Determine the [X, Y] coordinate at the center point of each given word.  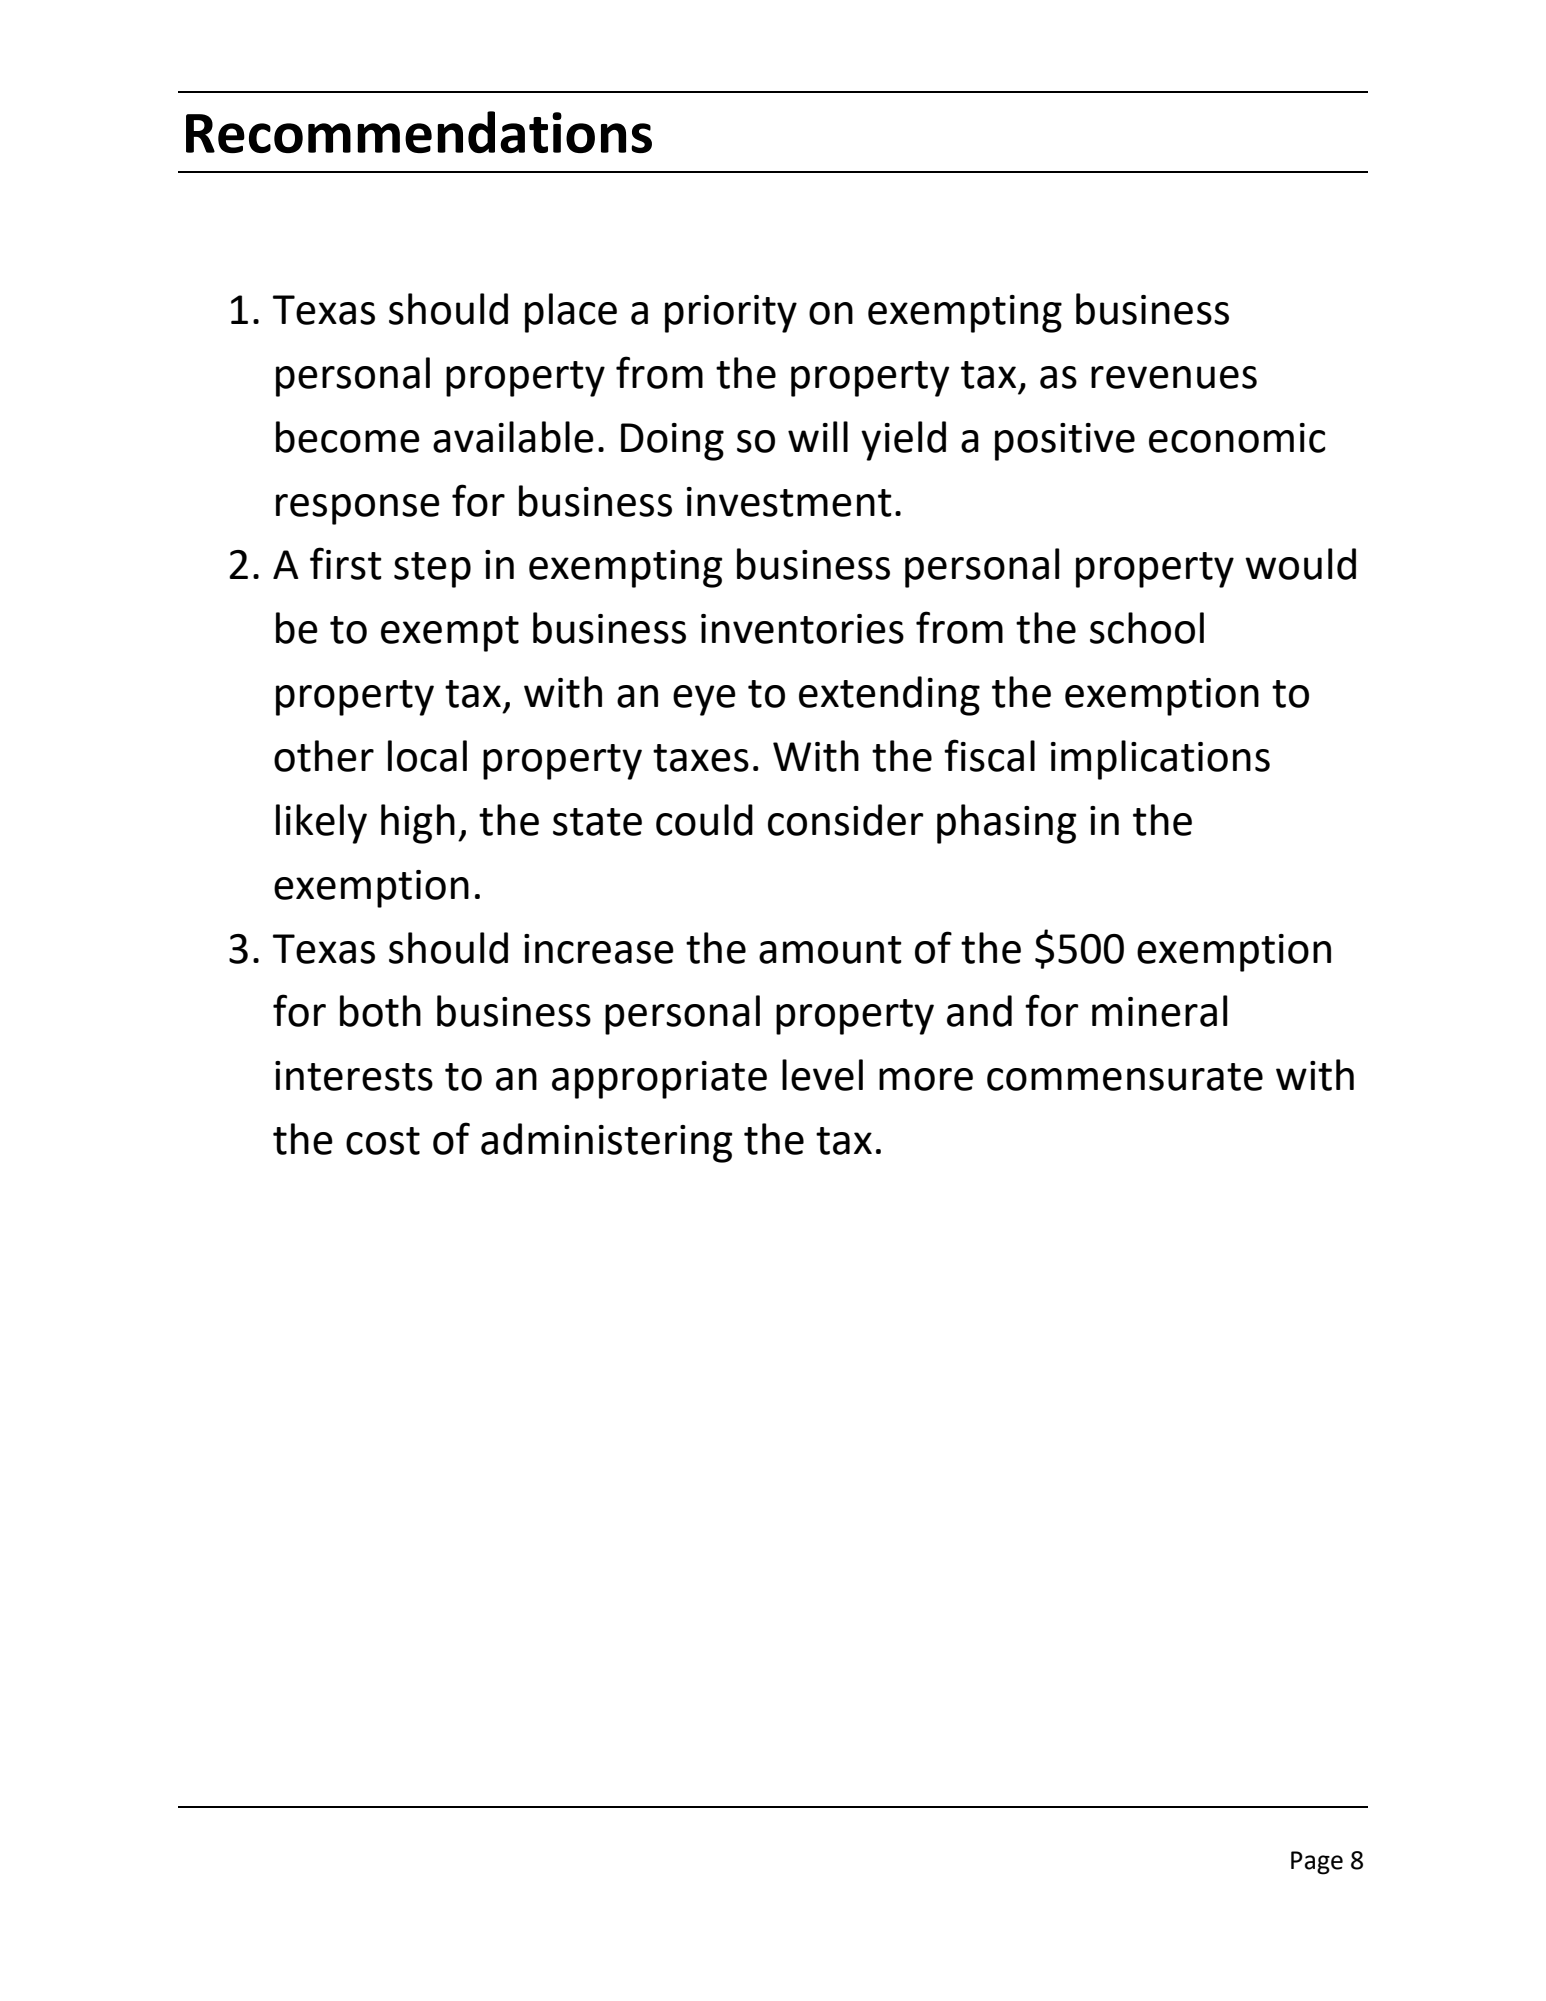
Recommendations [419, 132]
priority [731, 314]
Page [1317, 1863]
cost [383, 1141]
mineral [1159, 1011]
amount [830, 950]
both [380, 1011]
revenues [1174, 377]
